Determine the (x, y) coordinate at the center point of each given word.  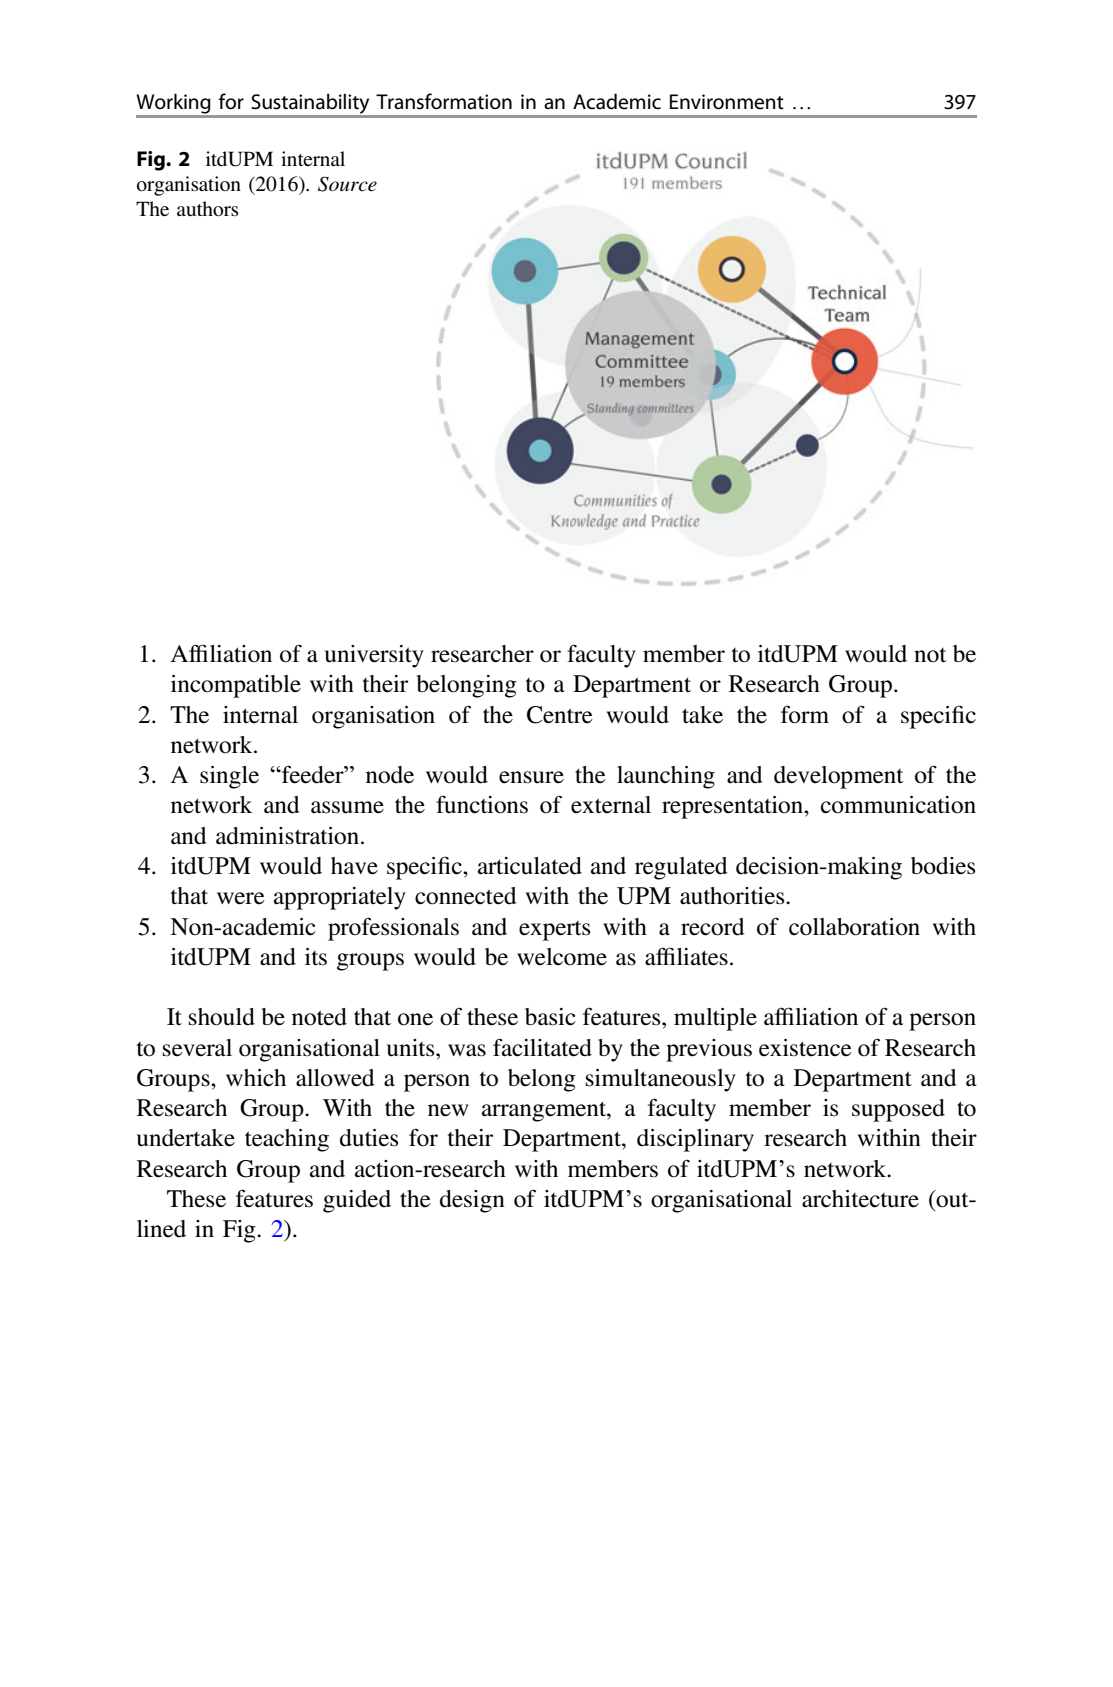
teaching (287, 1140)
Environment (727, 102)
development (839, 777)
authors (208, 208)
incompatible (236, 686)
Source (347, 184)
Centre (560, 715)
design (472, 1201)
